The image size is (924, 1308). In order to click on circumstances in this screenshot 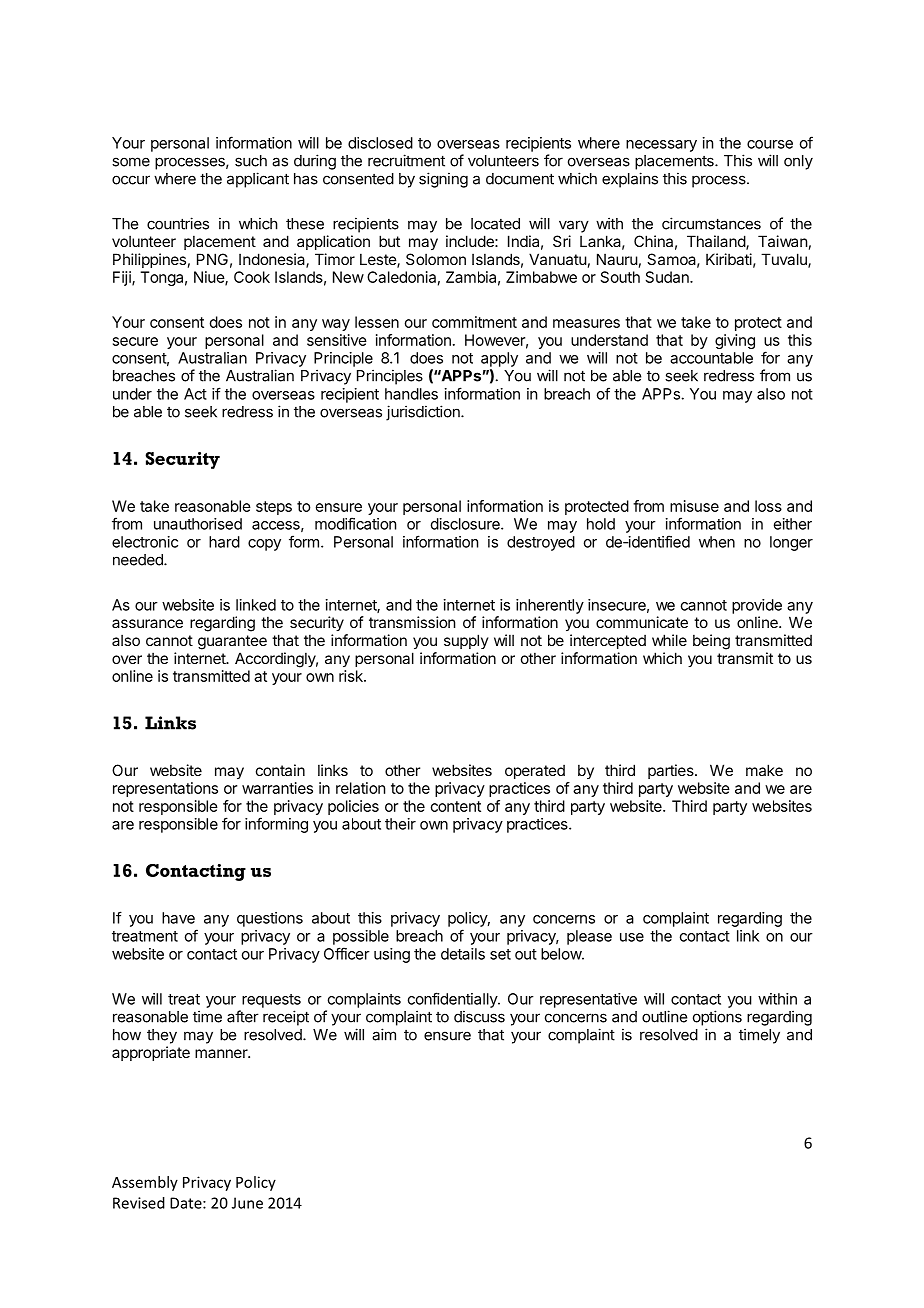, I will do `click(711, 223)`.
